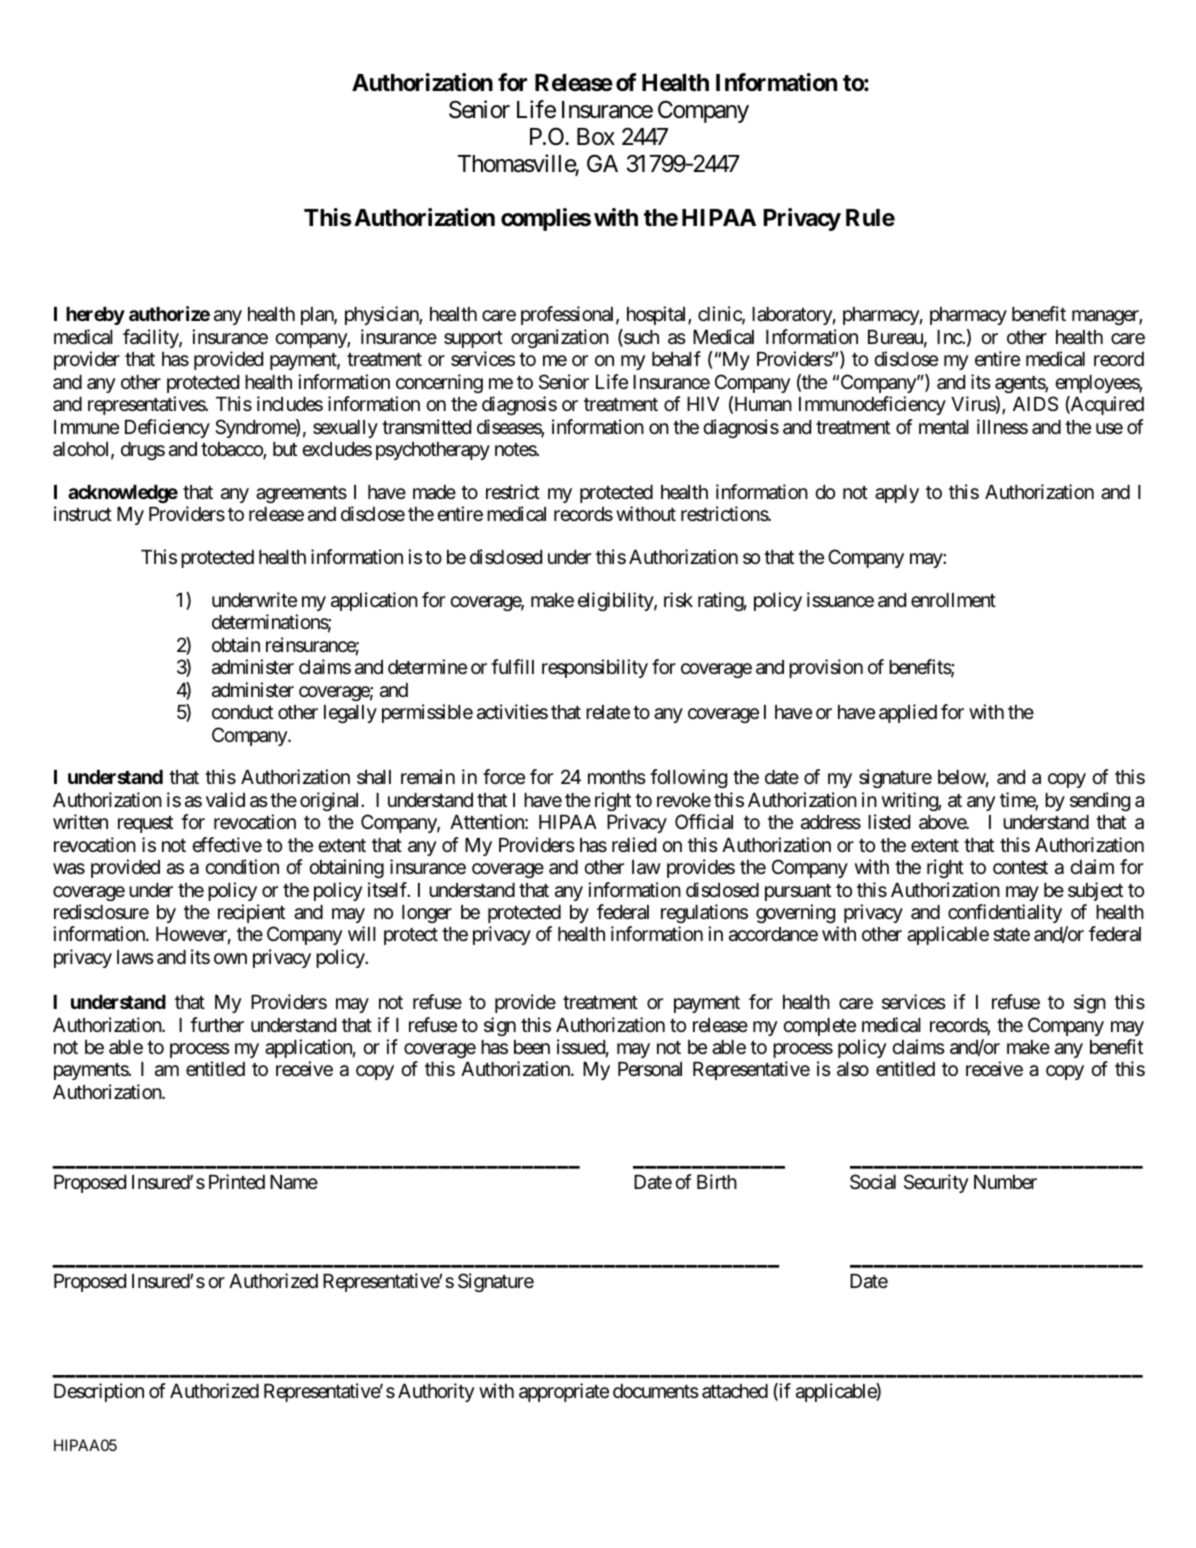 The height and width of the page is (1548, 1196). I want to click on risk, so click(678, 599).
